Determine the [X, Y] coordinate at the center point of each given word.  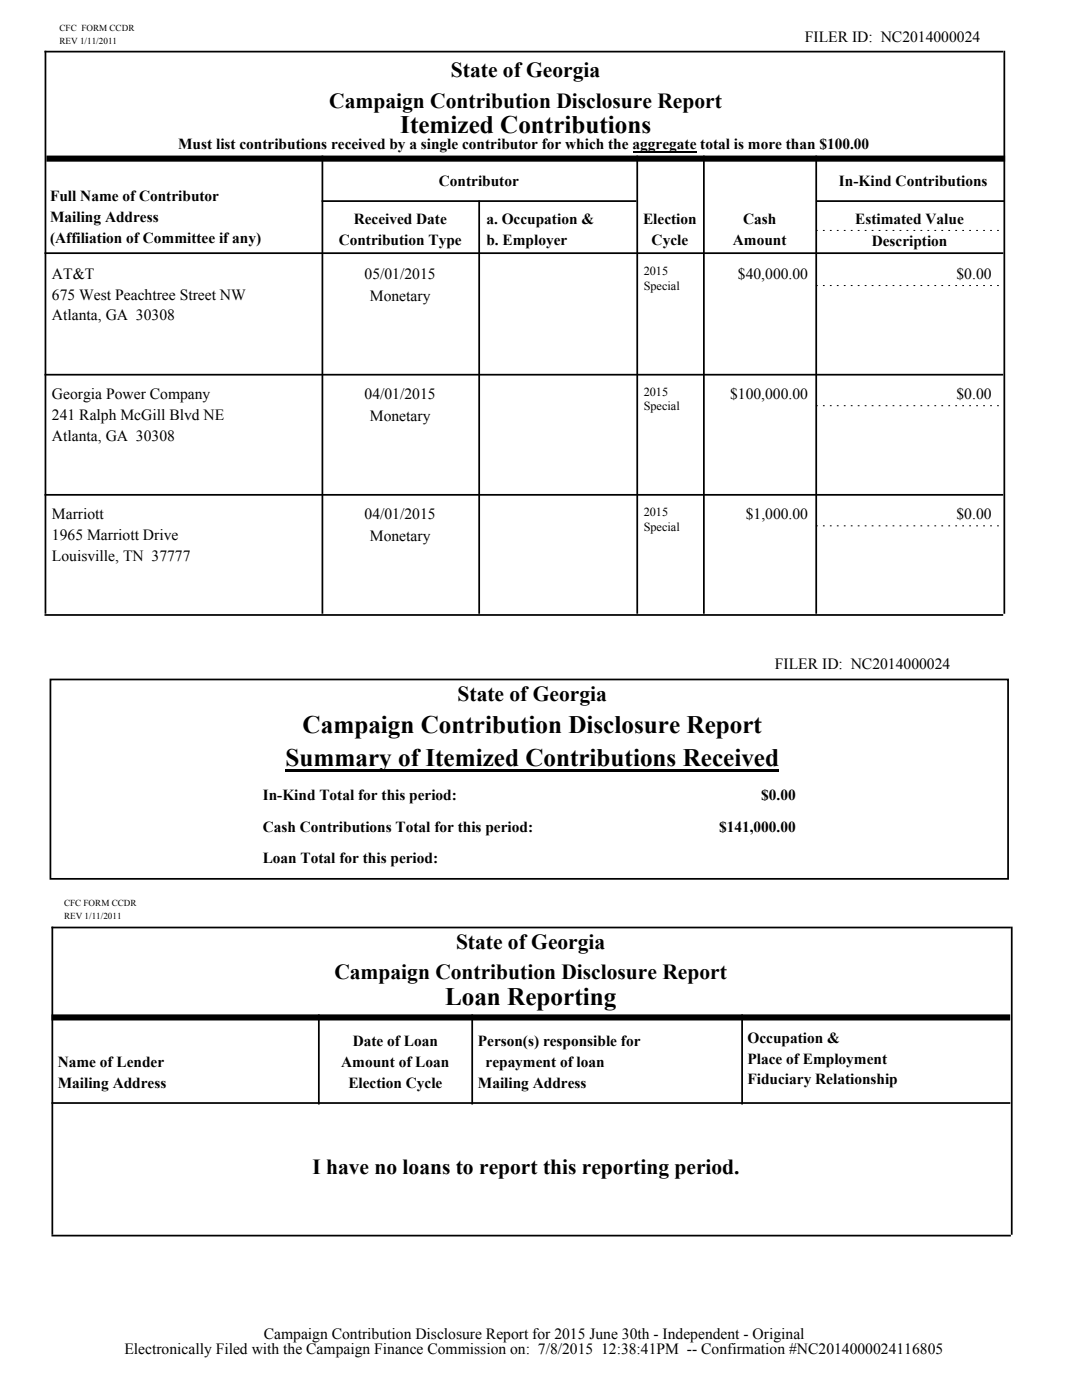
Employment [845, 1060]
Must [195, 144]
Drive [160, 535]
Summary [339, 760]
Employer [535, 241]
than [800, 144]
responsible [580, 1042]
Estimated [888, 219]
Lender [140, 1062]
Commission [466, 1348]
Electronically [168, 1350]
